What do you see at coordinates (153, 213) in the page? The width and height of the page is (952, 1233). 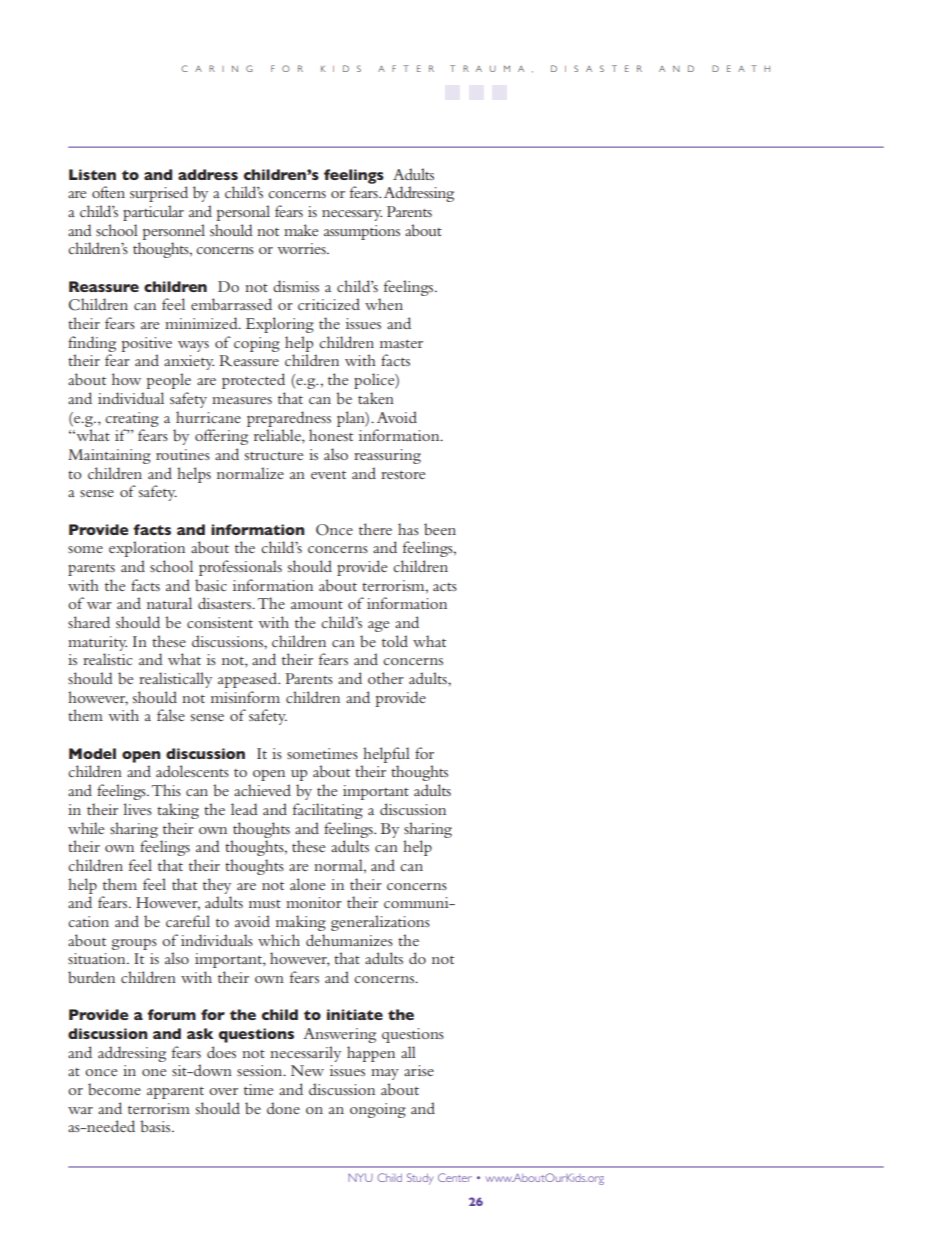 I see `particular` at bounding box center [153, 213].
